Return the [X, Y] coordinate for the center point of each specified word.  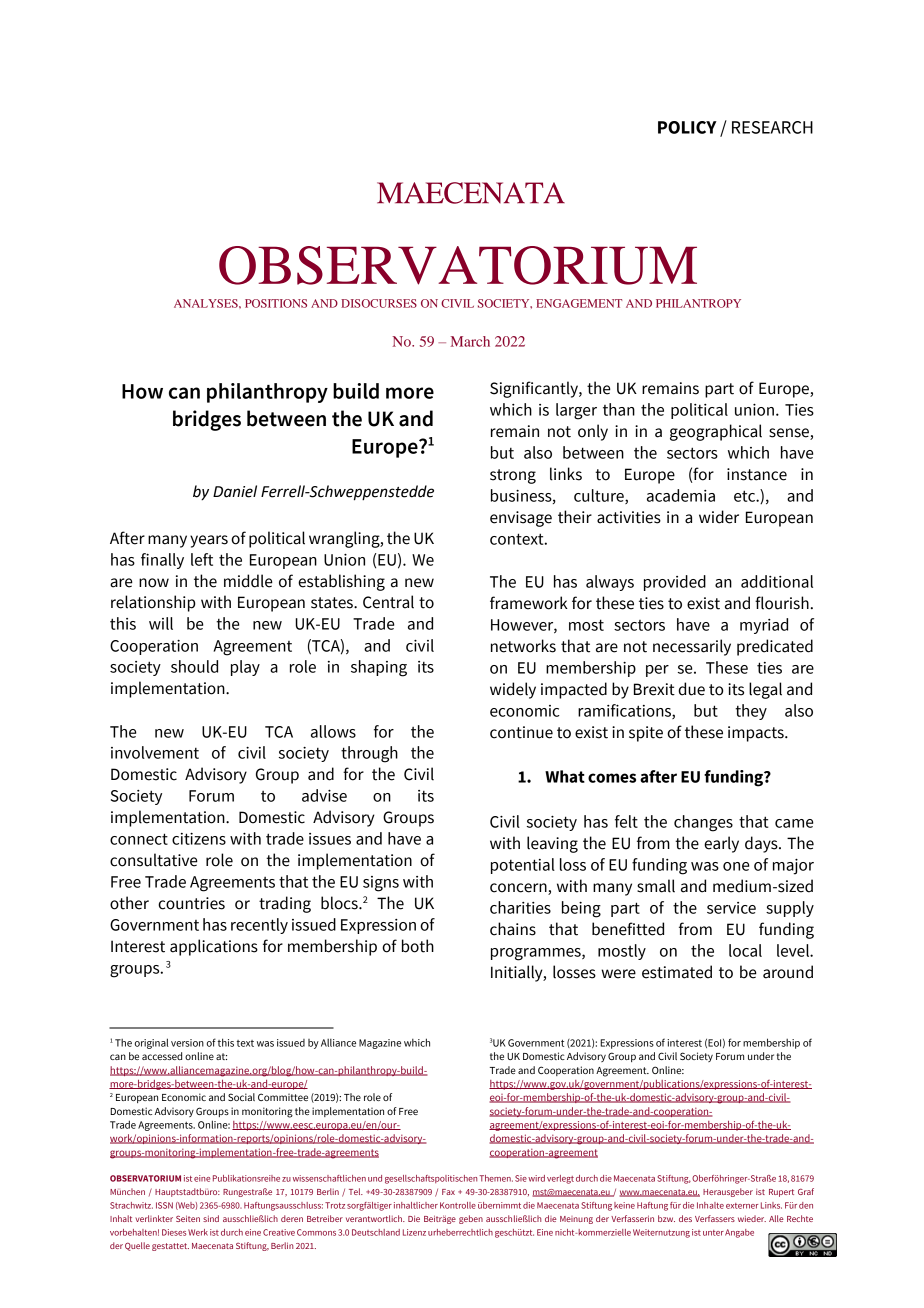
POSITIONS [276, 303]
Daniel [235, 491]
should [194, 666]
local [745, 950]
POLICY [687, 127]
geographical [716, 432]
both [418, 946]
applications [214, 947]
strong [513, 476]
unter [713, 1233]
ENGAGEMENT [579, 303]
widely [513, 690]
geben [471, 1219]
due [691, 689]
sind [211, 1218]
